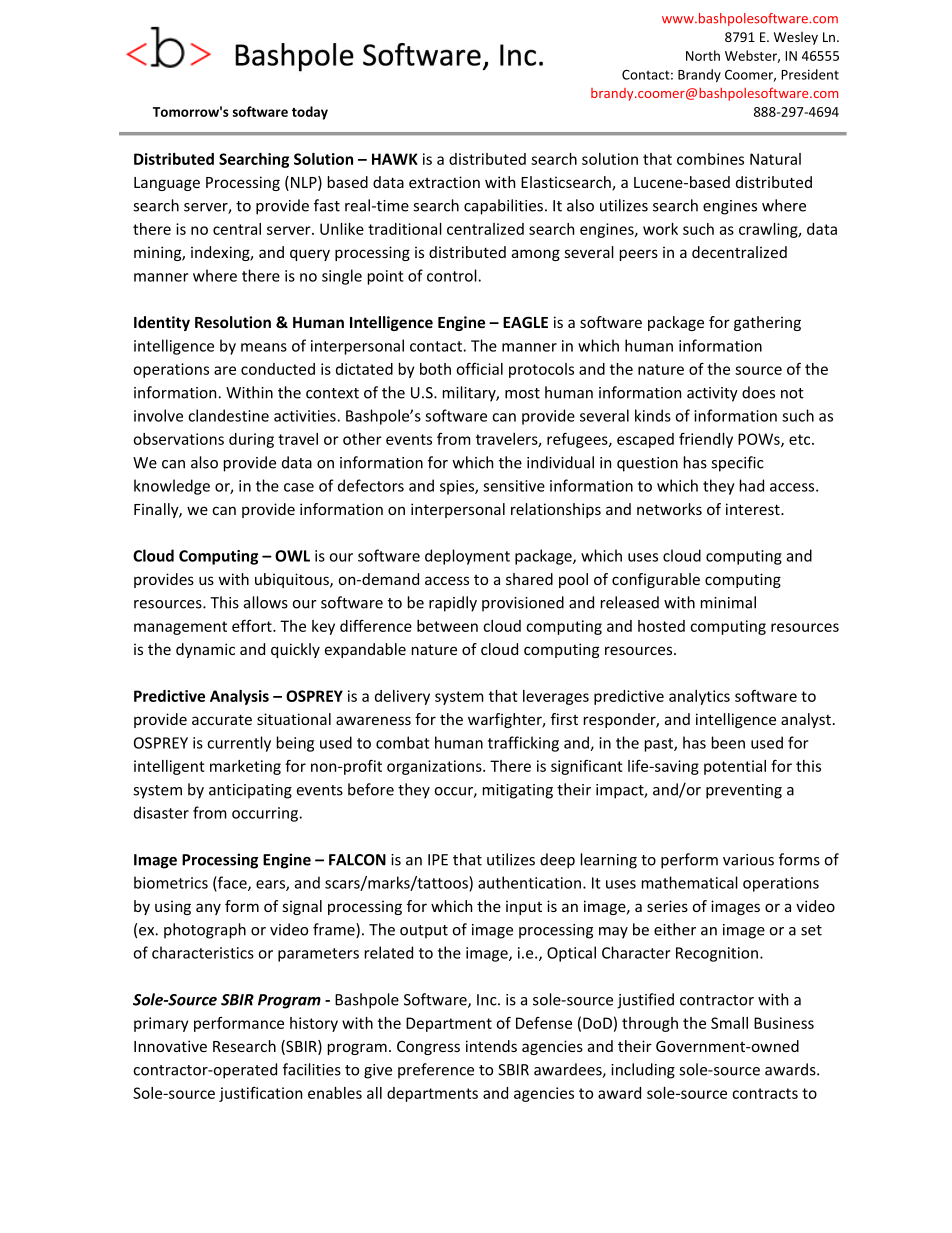 The height and width of the page is (1233, 952). What do you see at coordinates (523, 744) in the page?
I see `trafficking` at bounding box center [523, 744].
